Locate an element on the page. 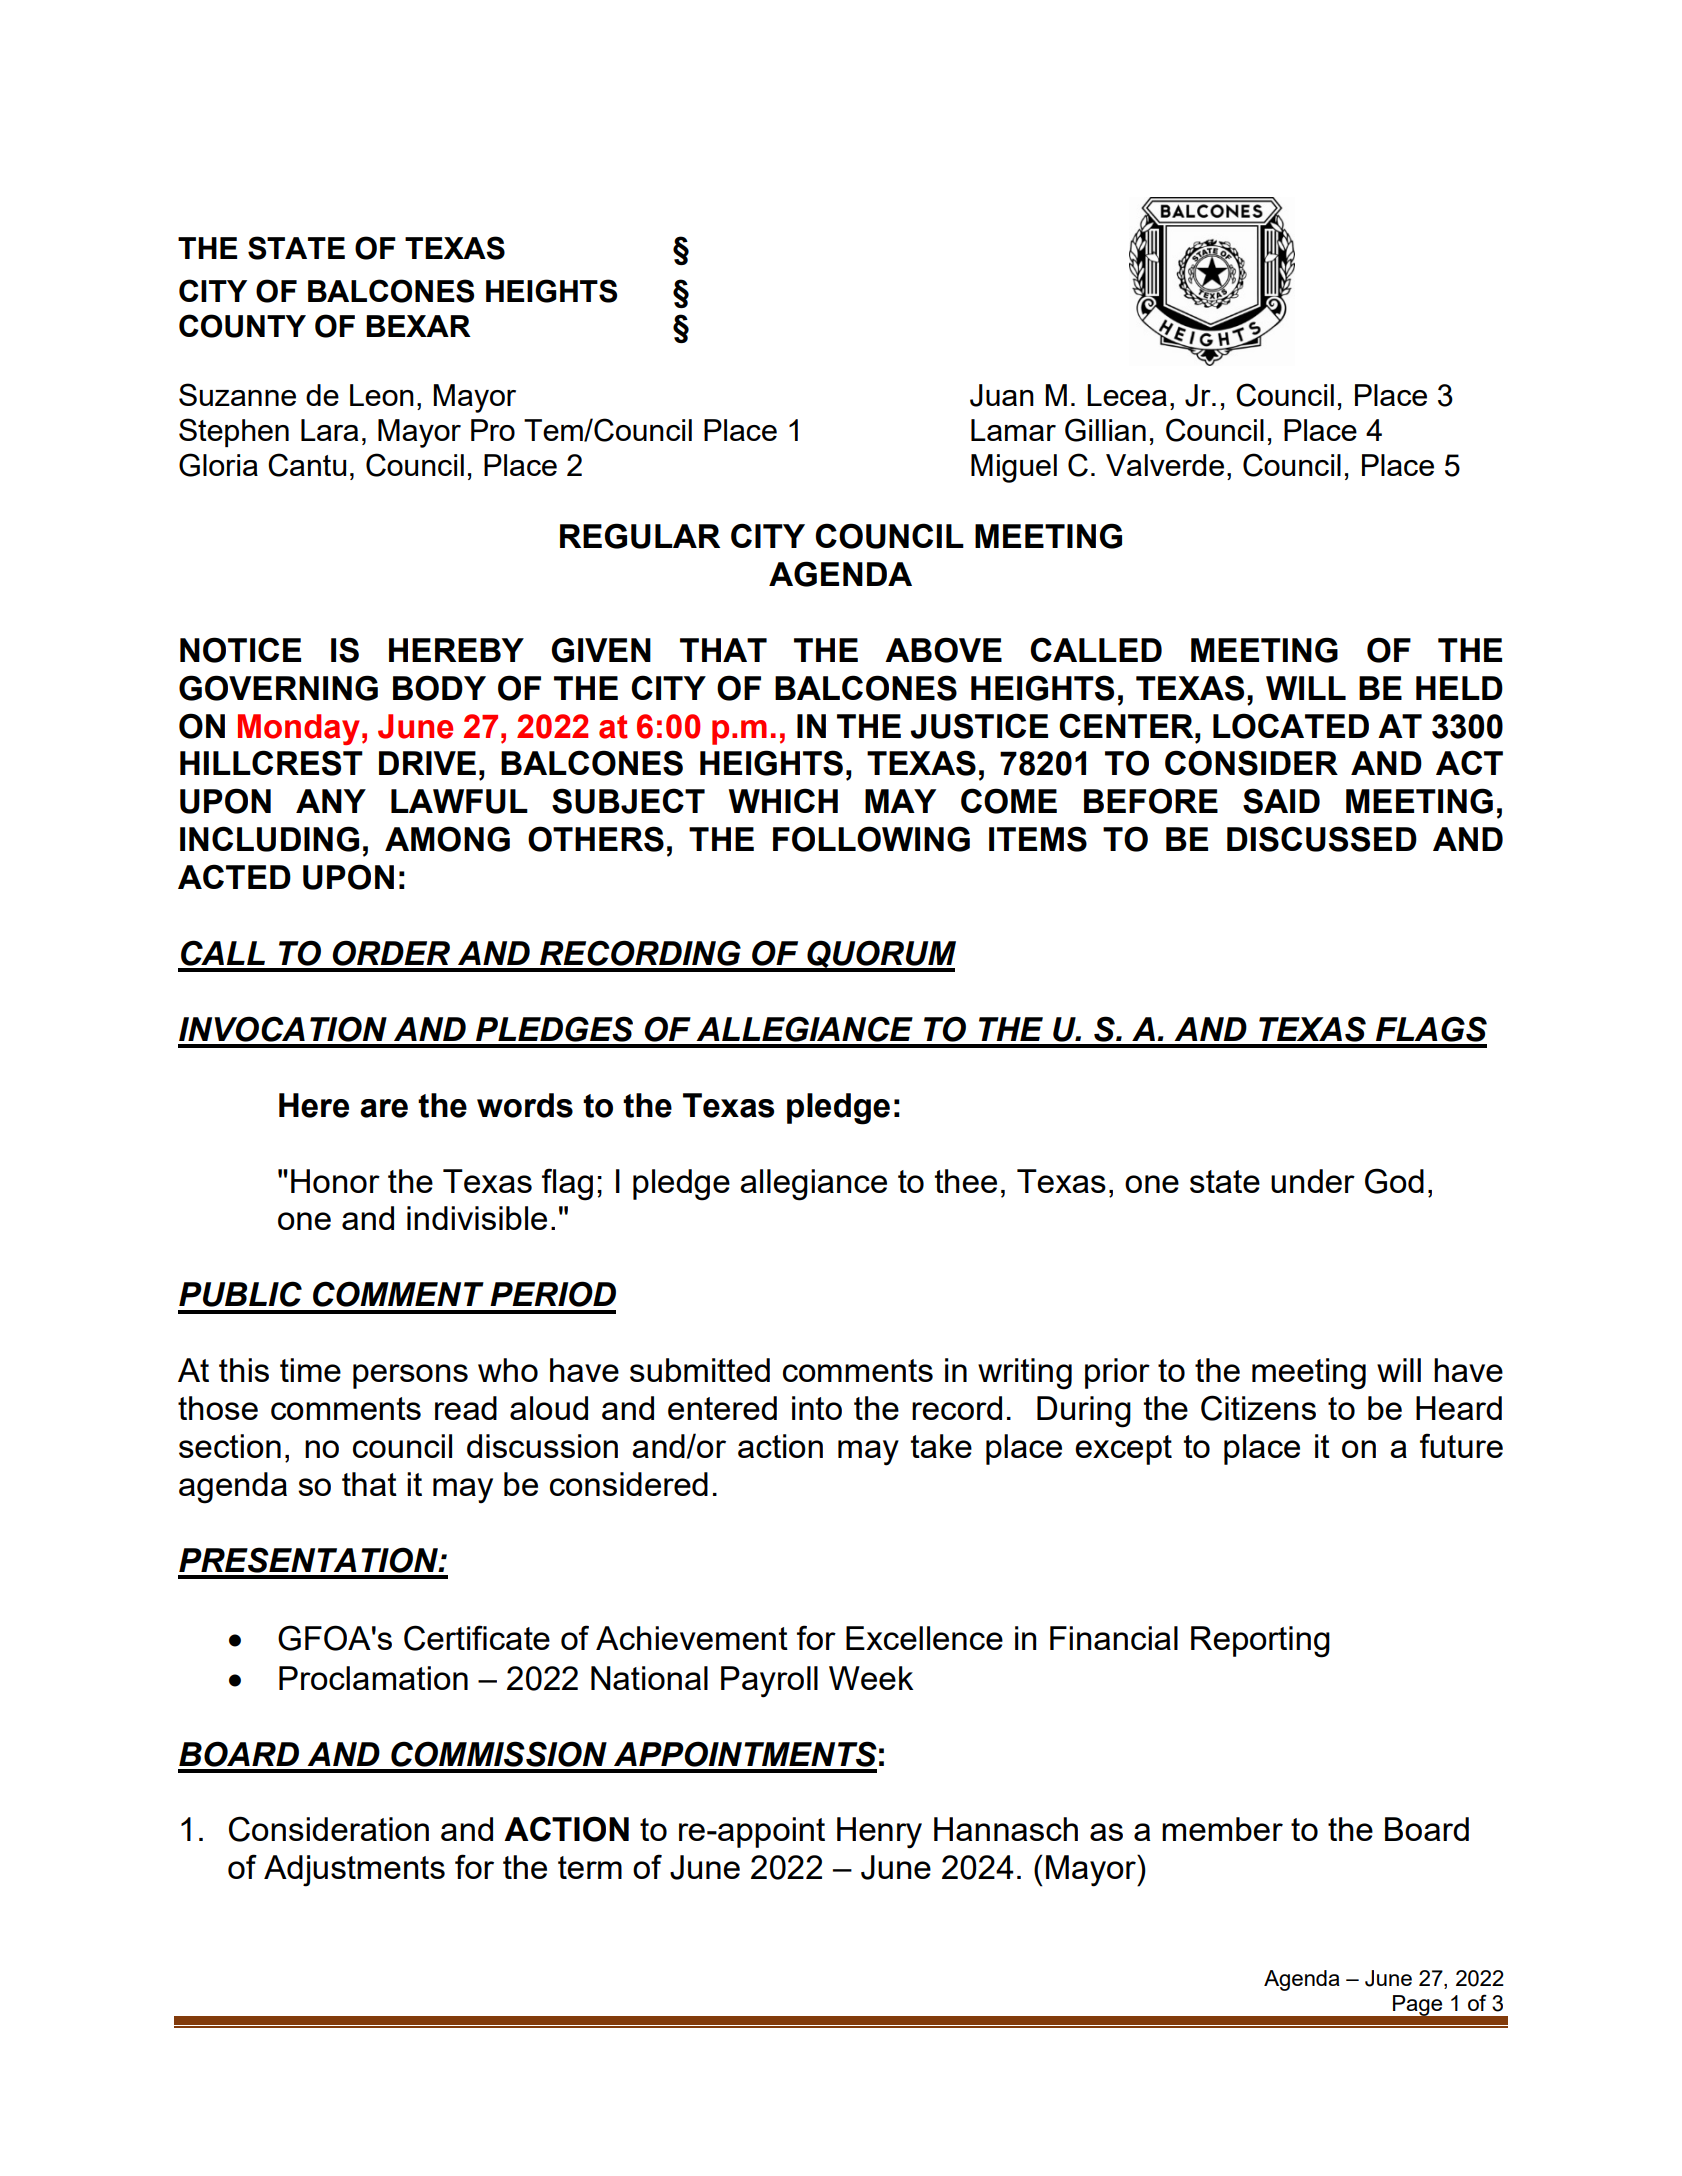 This image has height=2176, width=1682. DISCUSSED is located at coordinates (1322, 839).
